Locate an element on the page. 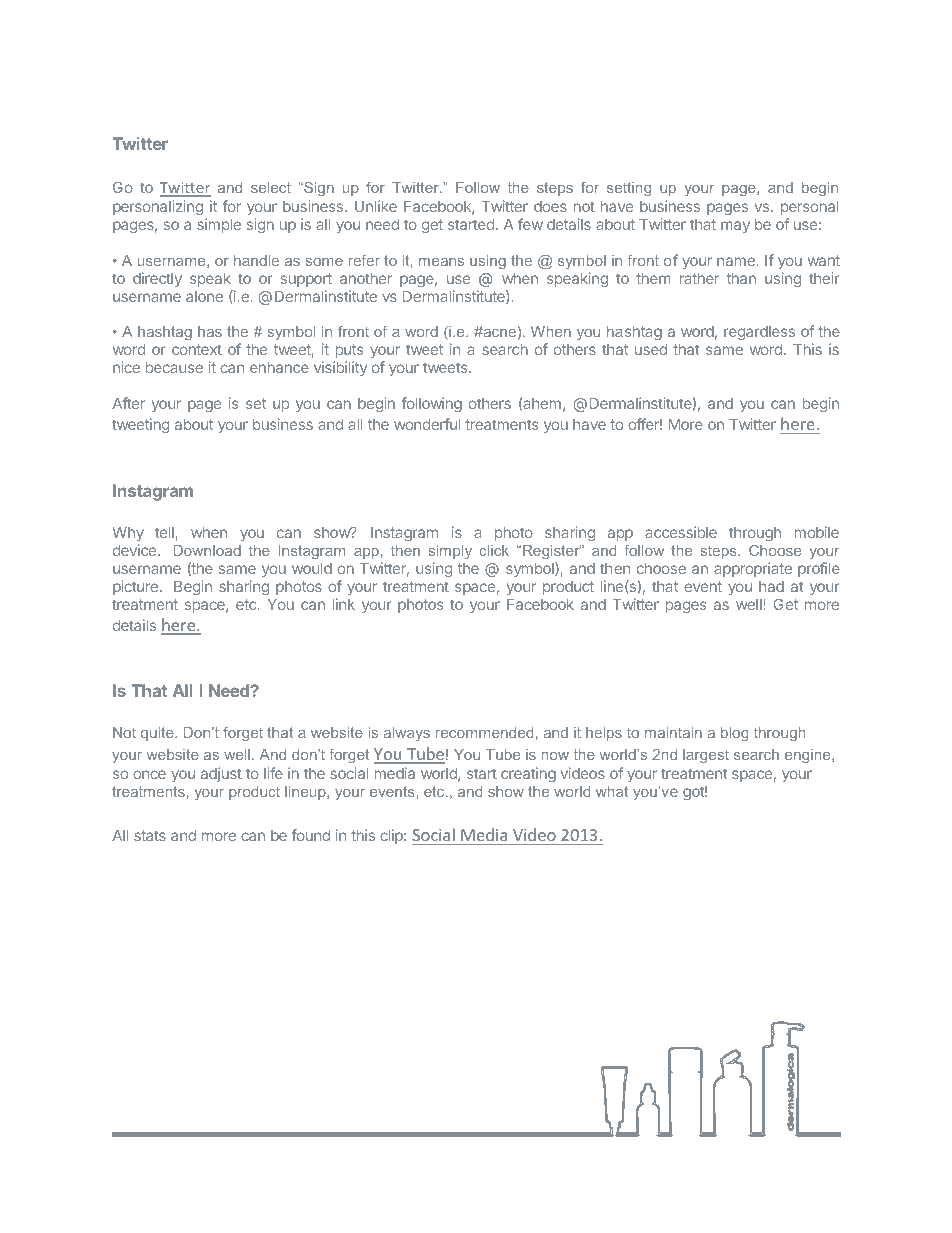  few is located at coordinates (530, 224).
